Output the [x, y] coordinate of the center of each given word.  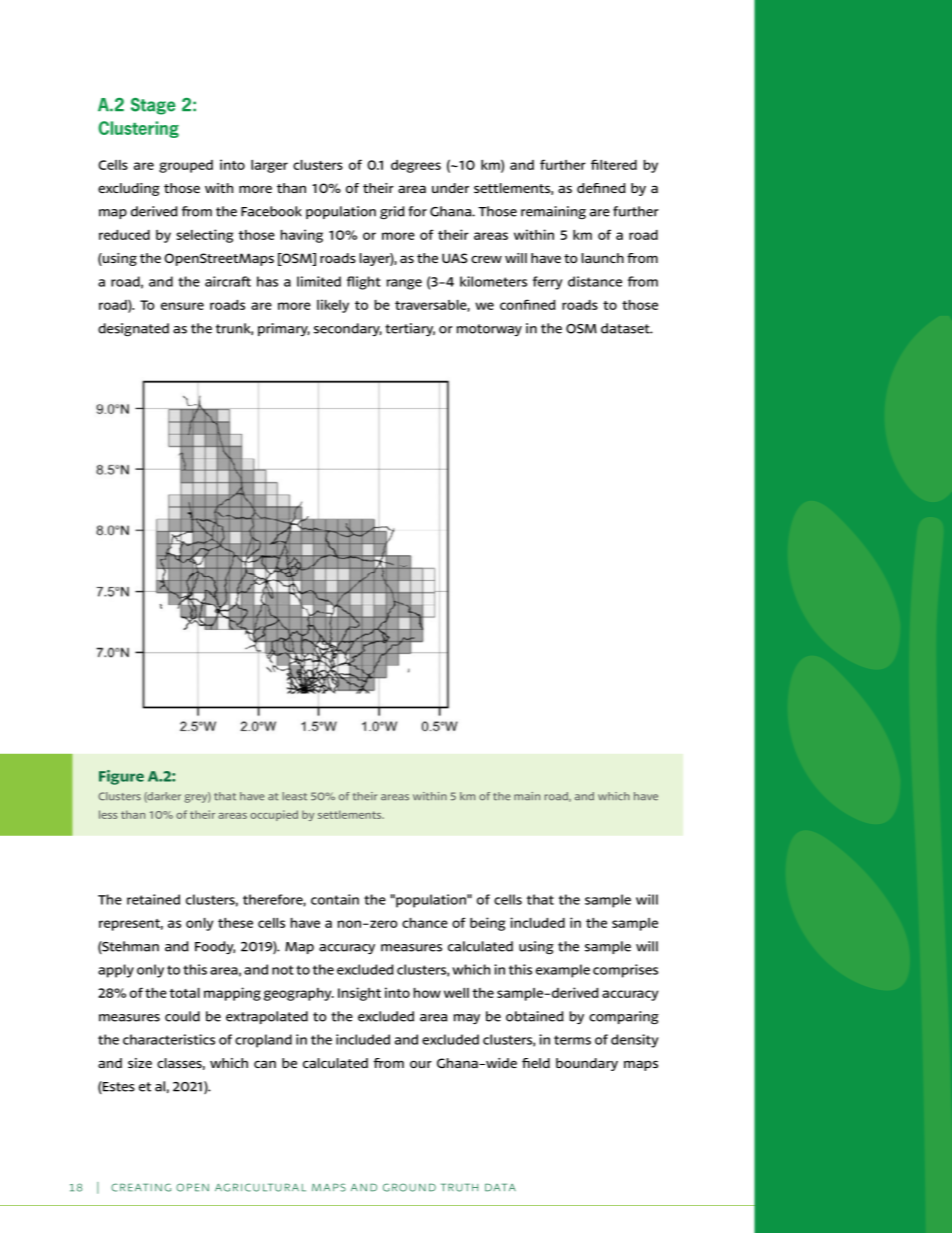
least [294, 796]
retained [153, 899]
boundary [587, 1064]
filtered [614, 164]
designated [133, 330]
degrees [416, 166]
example [563, 971]
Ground [409, 1187]
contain [335, 899]
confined [528, 304]
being [487, 924]
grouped [186, 166]
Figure [121, 777]
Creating [141, 1187]
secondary [348, 329]
